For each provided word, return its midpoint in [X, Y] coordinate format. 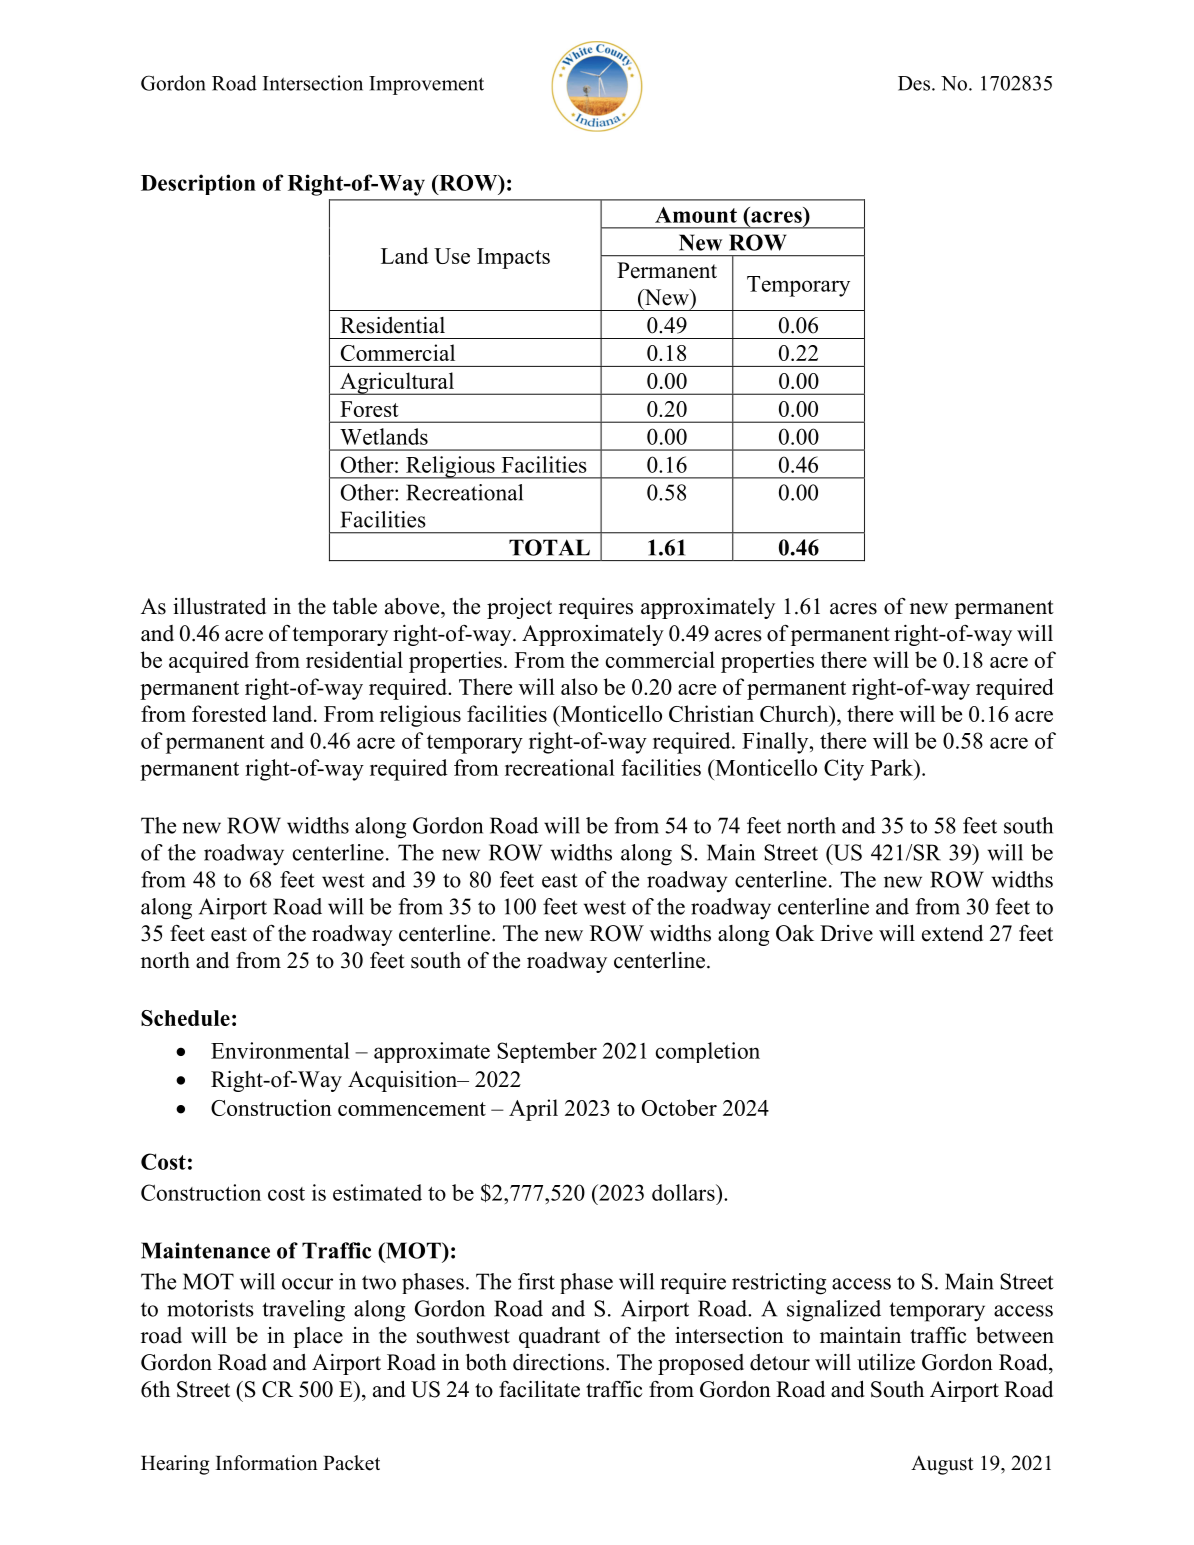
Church [795, 713]
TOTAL [549, 547]
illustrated [219, 606]
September [547, 1052]
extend [952, 933]
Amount [696, 215]
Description [198, 184]
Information [267, 1463]
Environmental [280, 1050]
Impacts [513, 258]
